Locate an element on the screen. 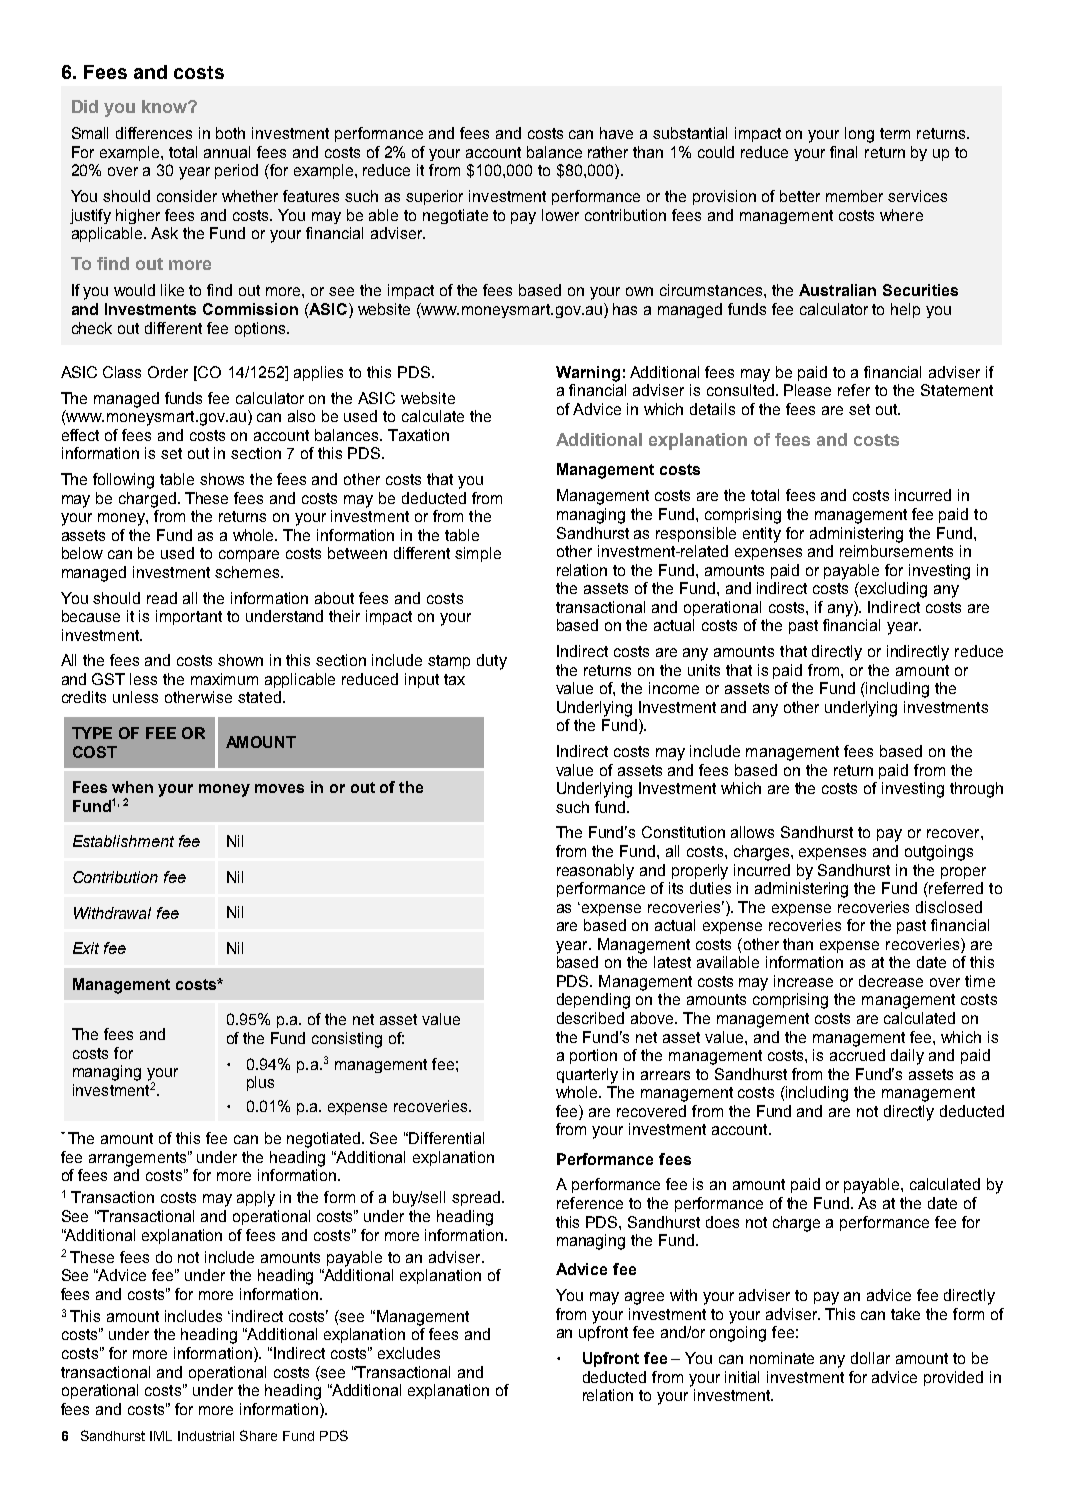 The image size is (1067, 1510). Industrial is located at coordinates (206, 1436).
